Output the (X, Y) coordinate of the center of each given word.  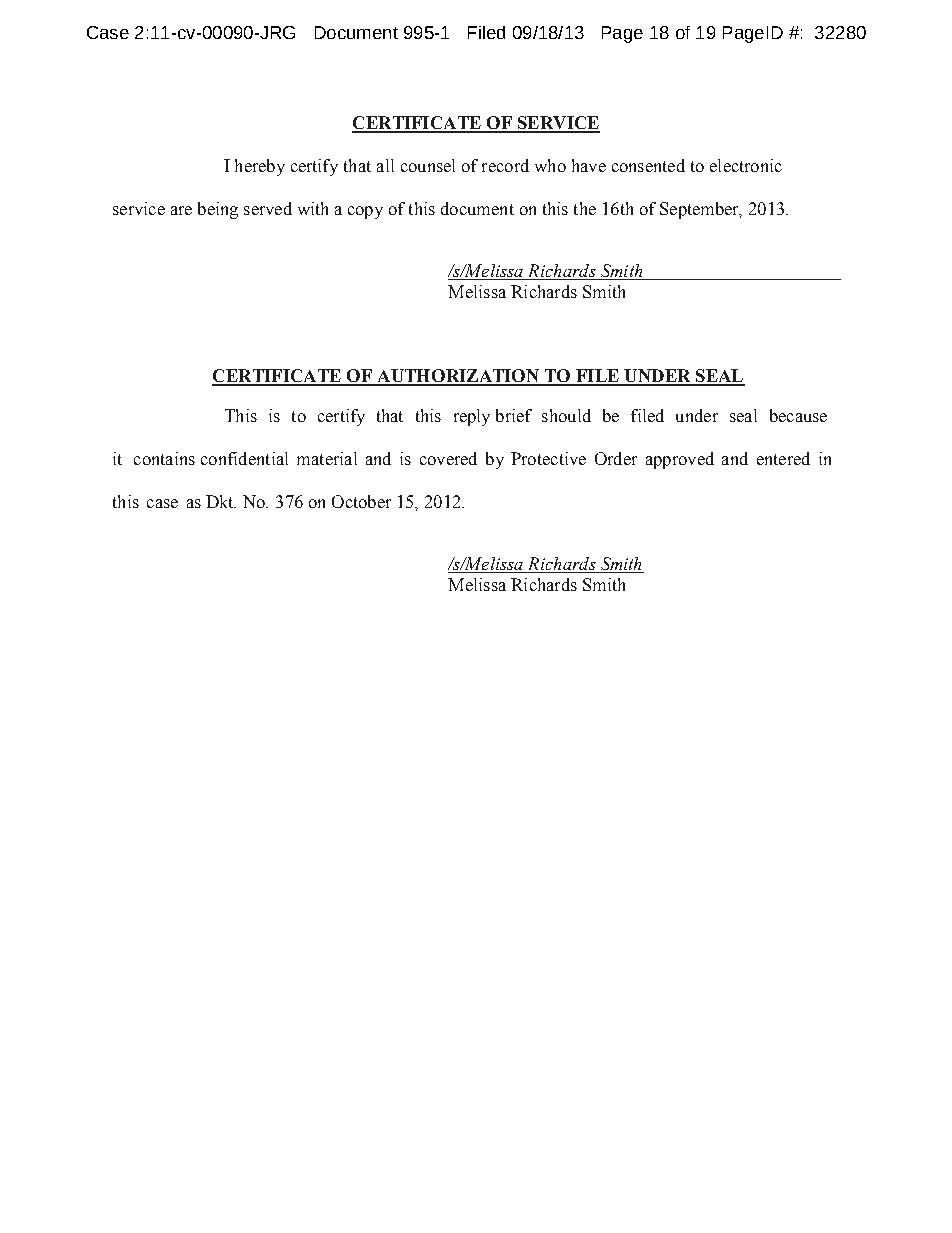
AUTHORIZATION (458, 377)
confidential (244, 458)
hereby (260, 167)
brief (514, 415)
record (505, 165)
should (566, 415)
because (798, 415)
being (218, 210)
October (361, 501)
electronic (746, 165)
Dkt (221, 501)
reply (472, 417)
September (700, 210)
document (477, 208)
